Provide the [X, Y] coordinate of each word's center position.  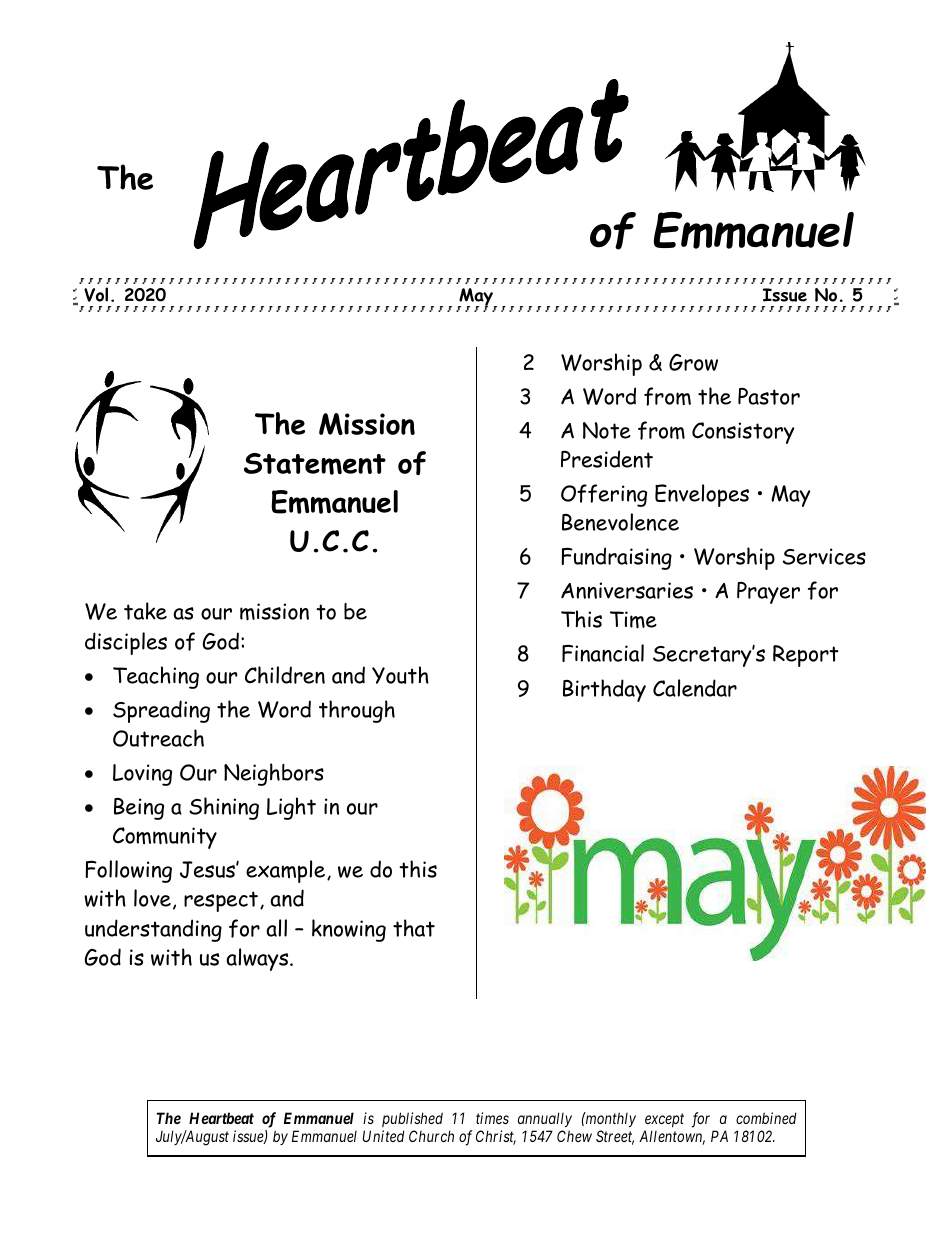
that [414, 928]
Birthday [604, 690]
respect [221, 901]
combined [766, 1118]
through [357, 711]
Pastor [769, 396]
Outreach [158, 738]
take [145, 611]
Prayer [768, 593]
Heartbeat [221, 1118]
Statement [315, 464]
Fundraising [616, 558]
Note [607, 430]
